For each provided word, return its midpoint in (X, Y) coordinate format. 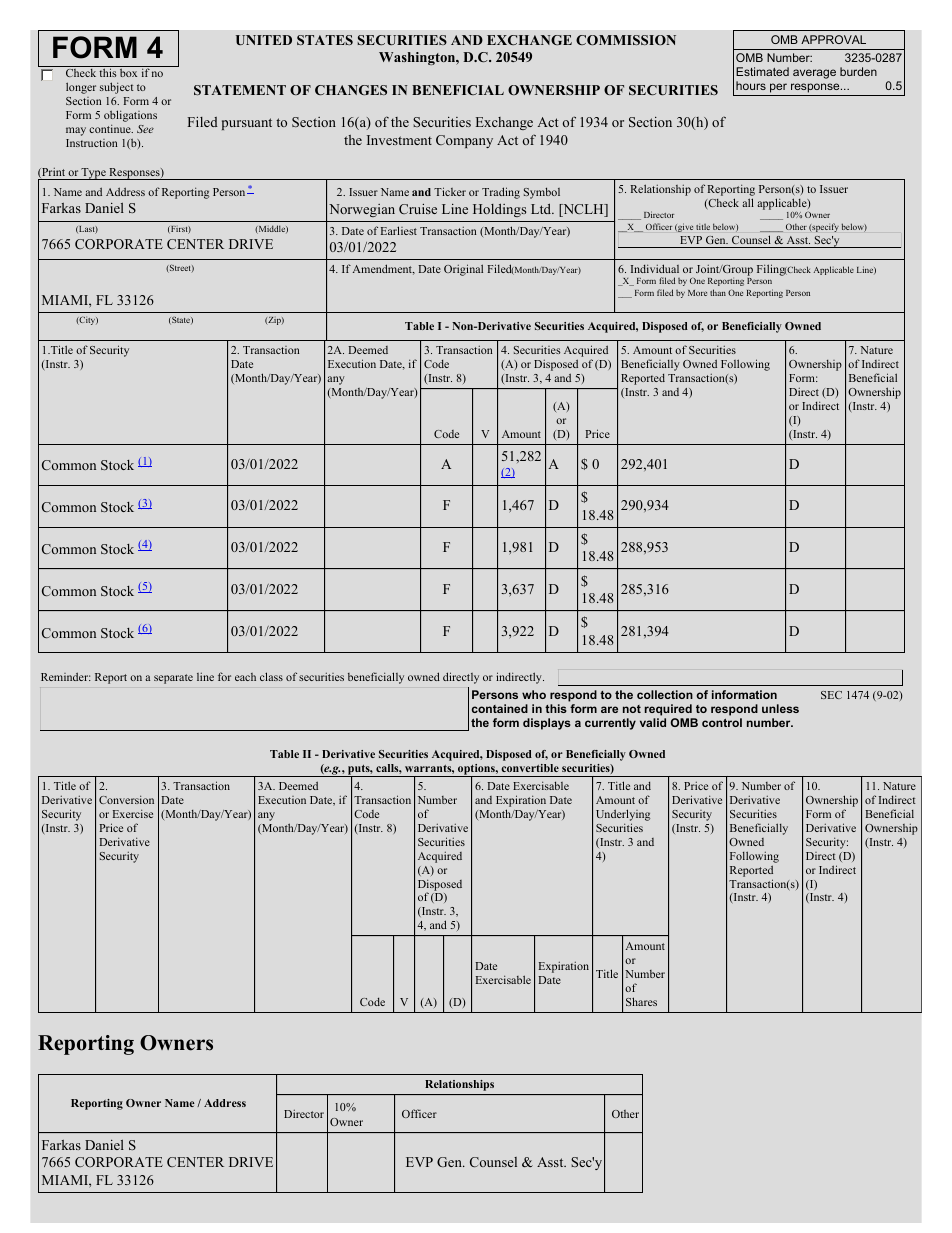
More (697, 293)
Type (94, 174)
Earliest (399, 230)
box (128, 73)
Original (463, 270)
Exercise (133, 813)
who (534, 694)
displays (547, 724)
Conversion (126, 799)
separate (173, 679)
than (718, 292)
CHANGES (351, 90)
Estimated (762, 71)
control (722, 722)
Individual (655, 268)
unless (780, 708)
